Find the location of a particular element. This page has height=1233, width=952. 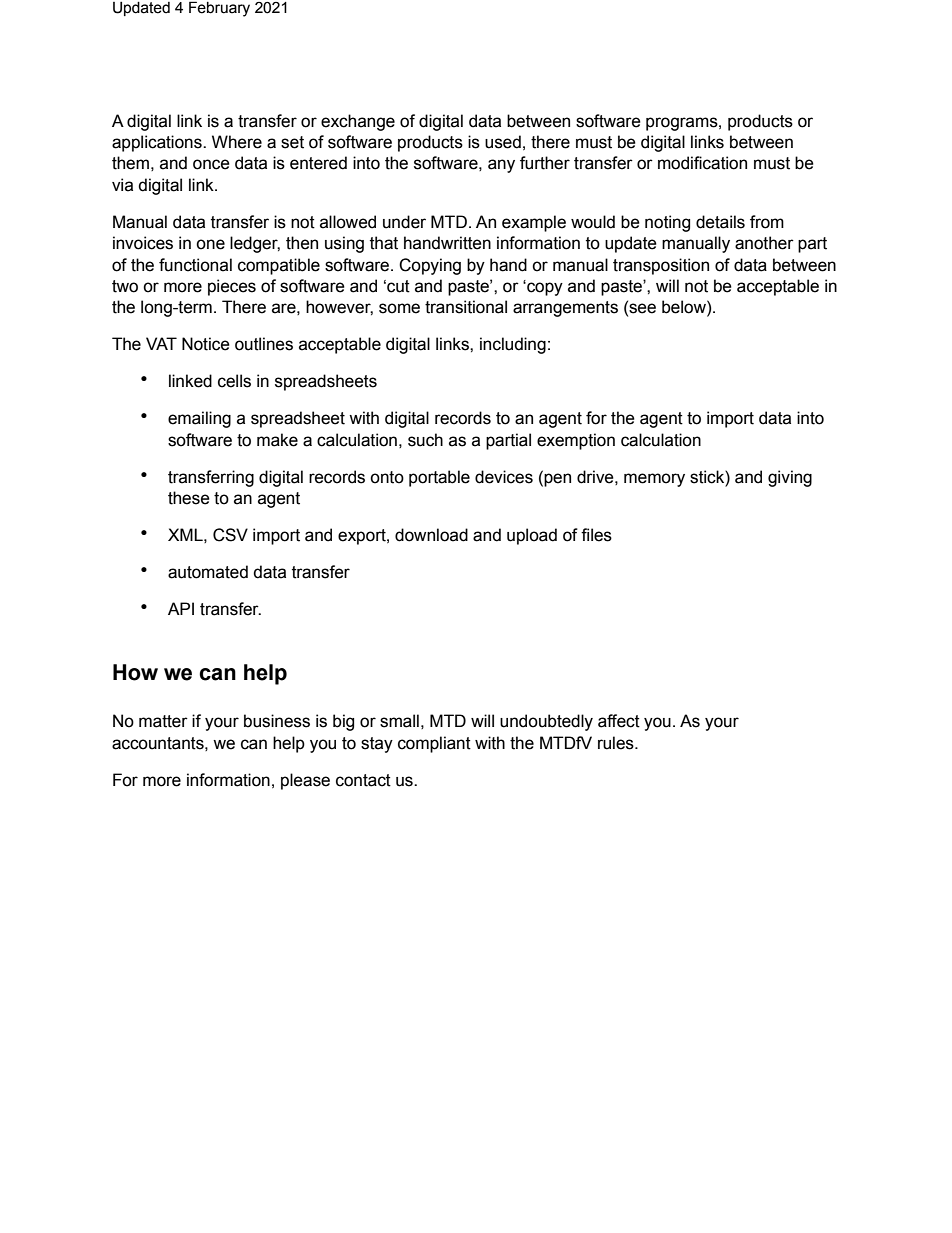

memory is located at coordinates (654, 480).
